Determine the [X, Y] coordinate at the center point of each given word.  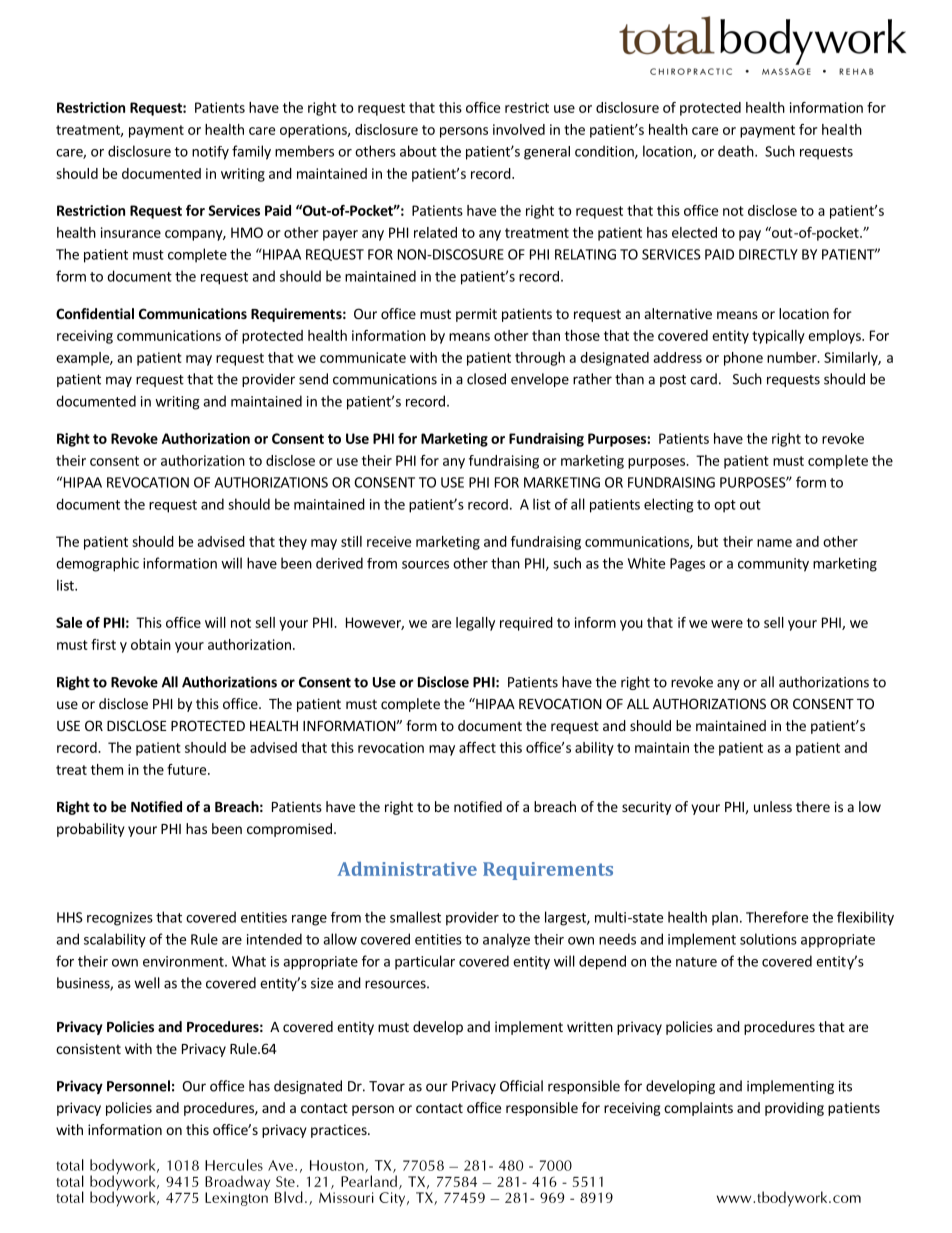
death [737, 151]
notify [210, 153]
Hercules [234, 1165]
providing [794, 1109]
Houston [338, 1166]
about [418, 151]
